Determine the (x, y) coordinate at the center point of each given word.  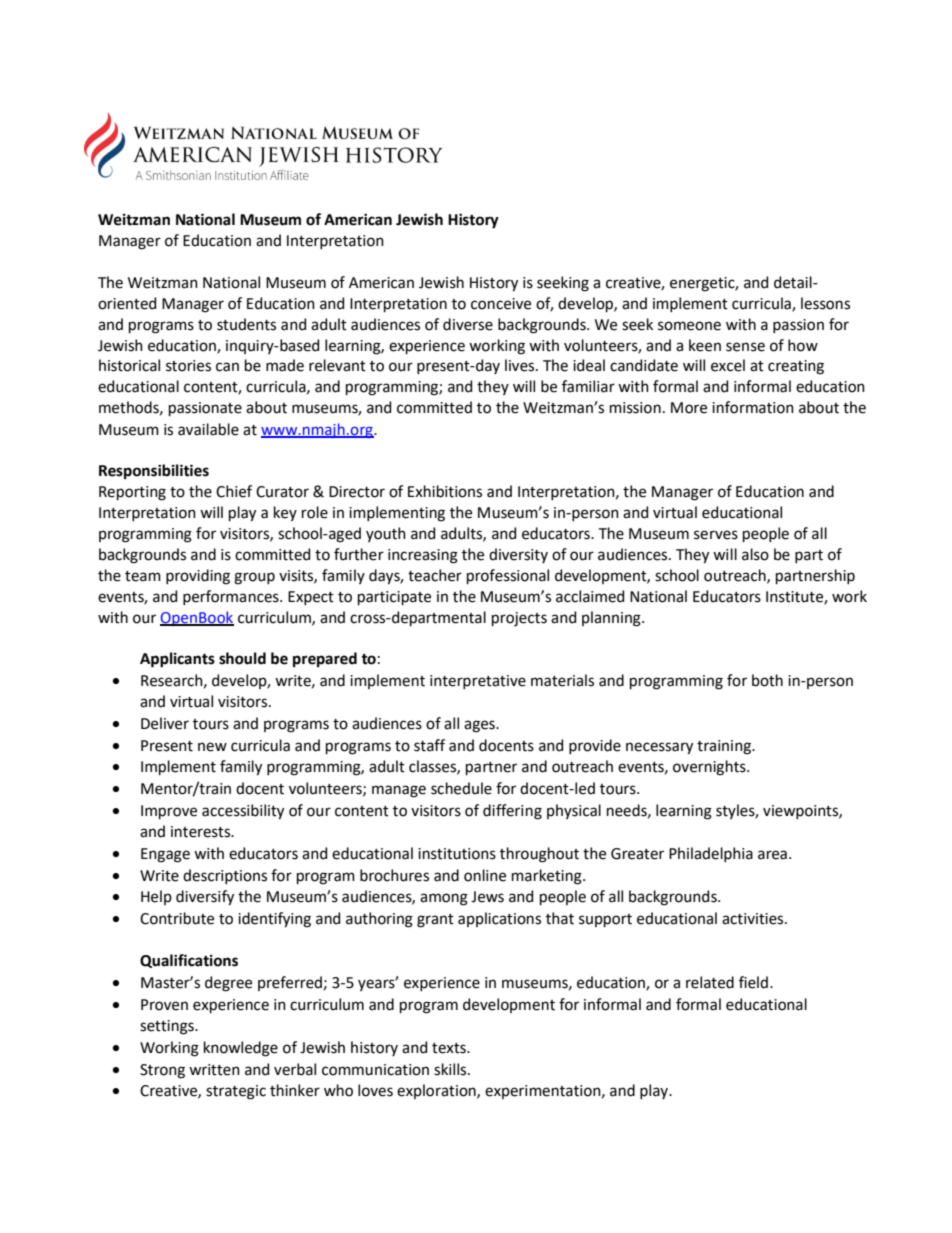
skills (451, 1069)
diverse (468, 324)
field (753, 982)
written (214, 1070)
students (246, 324)
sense (745, 347)
